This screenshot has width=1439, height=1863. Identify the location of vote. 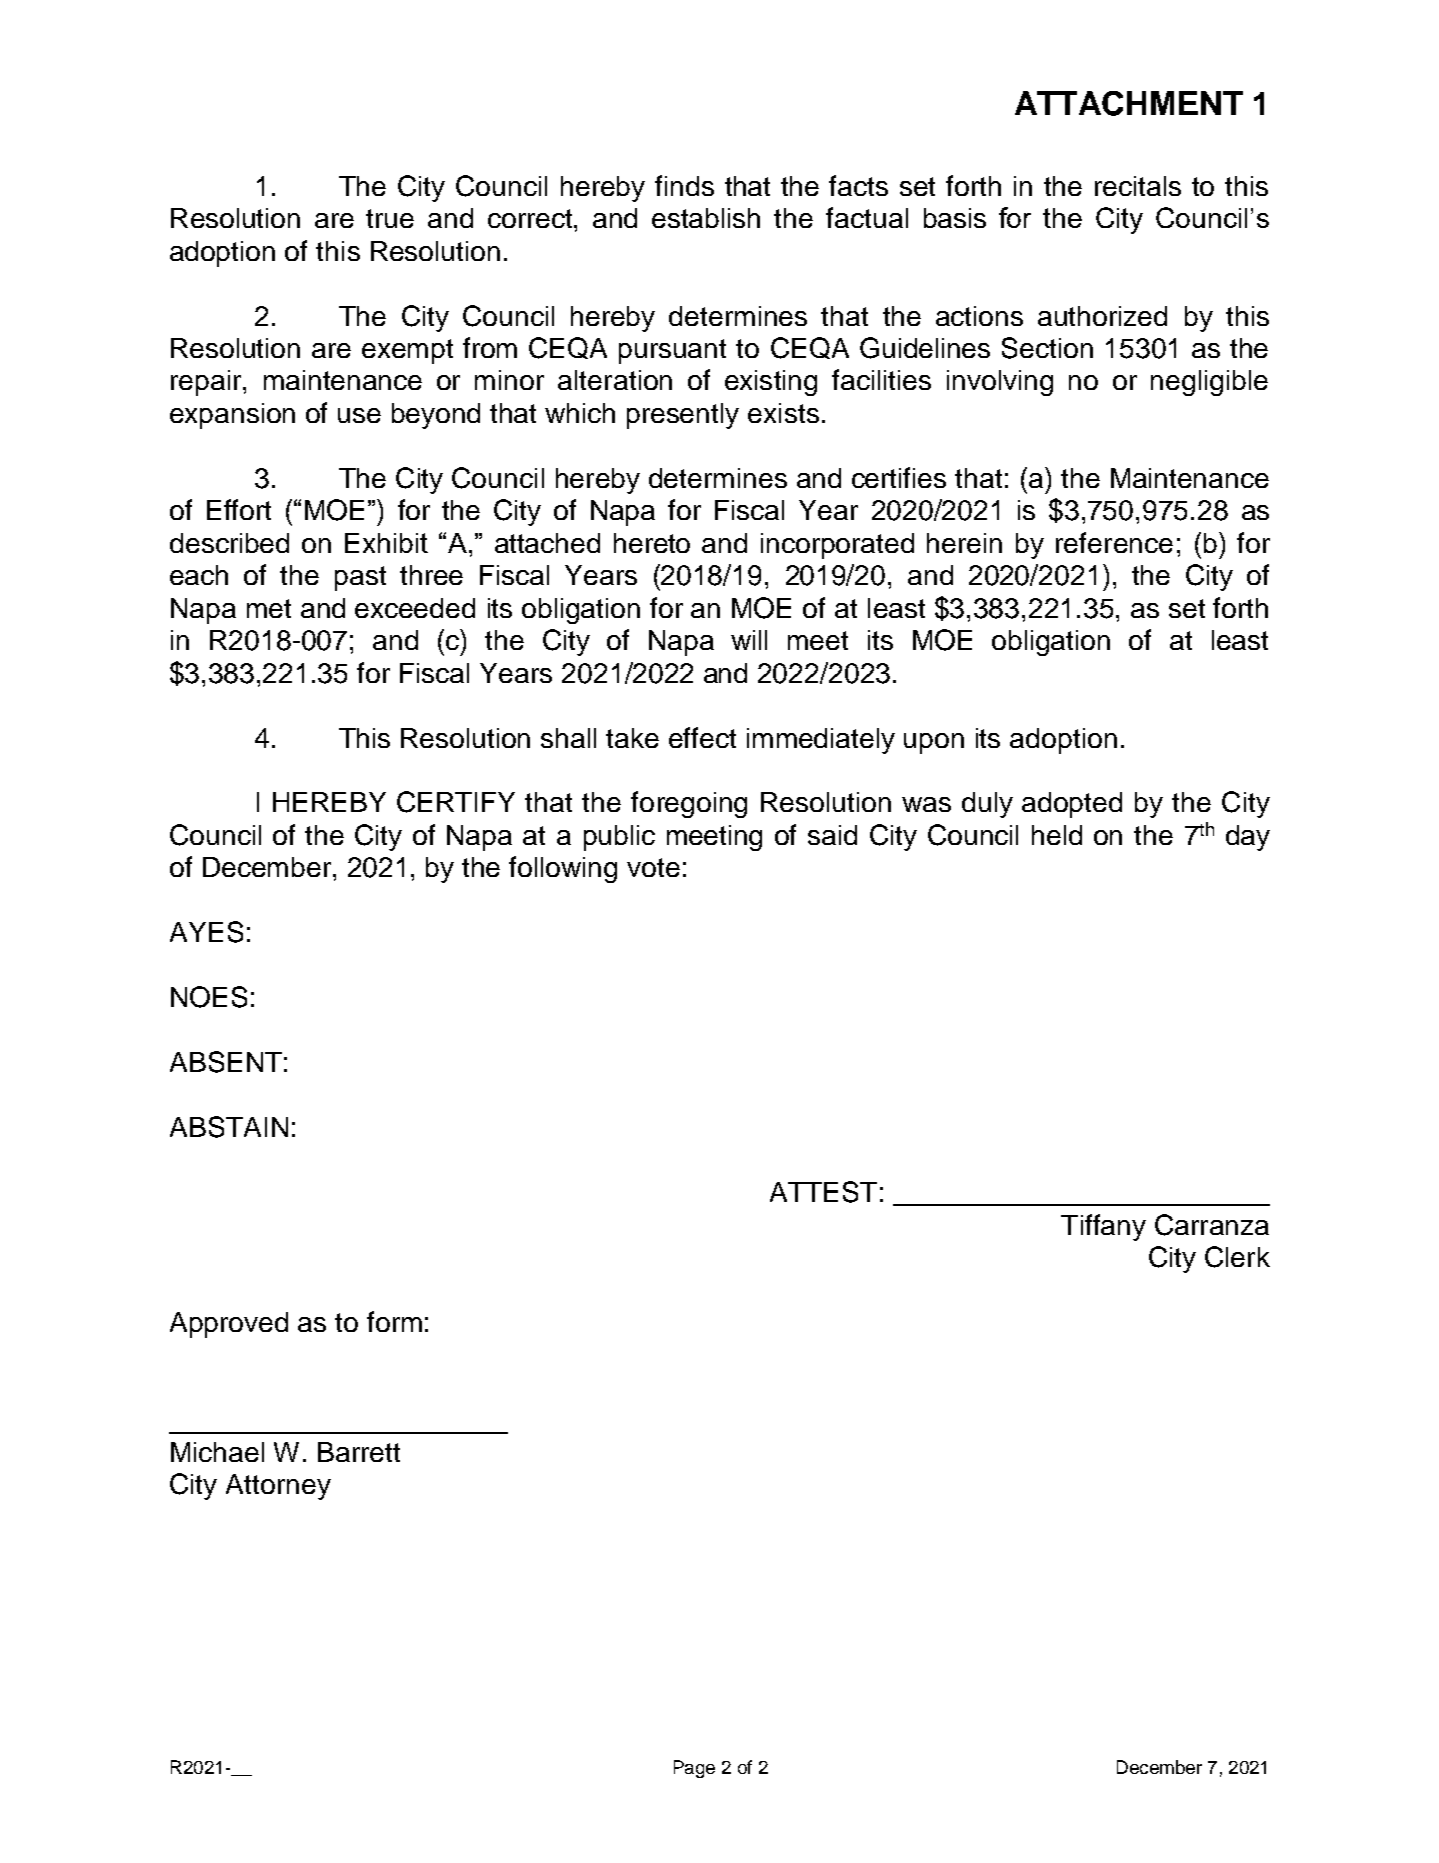
(653, 867).
